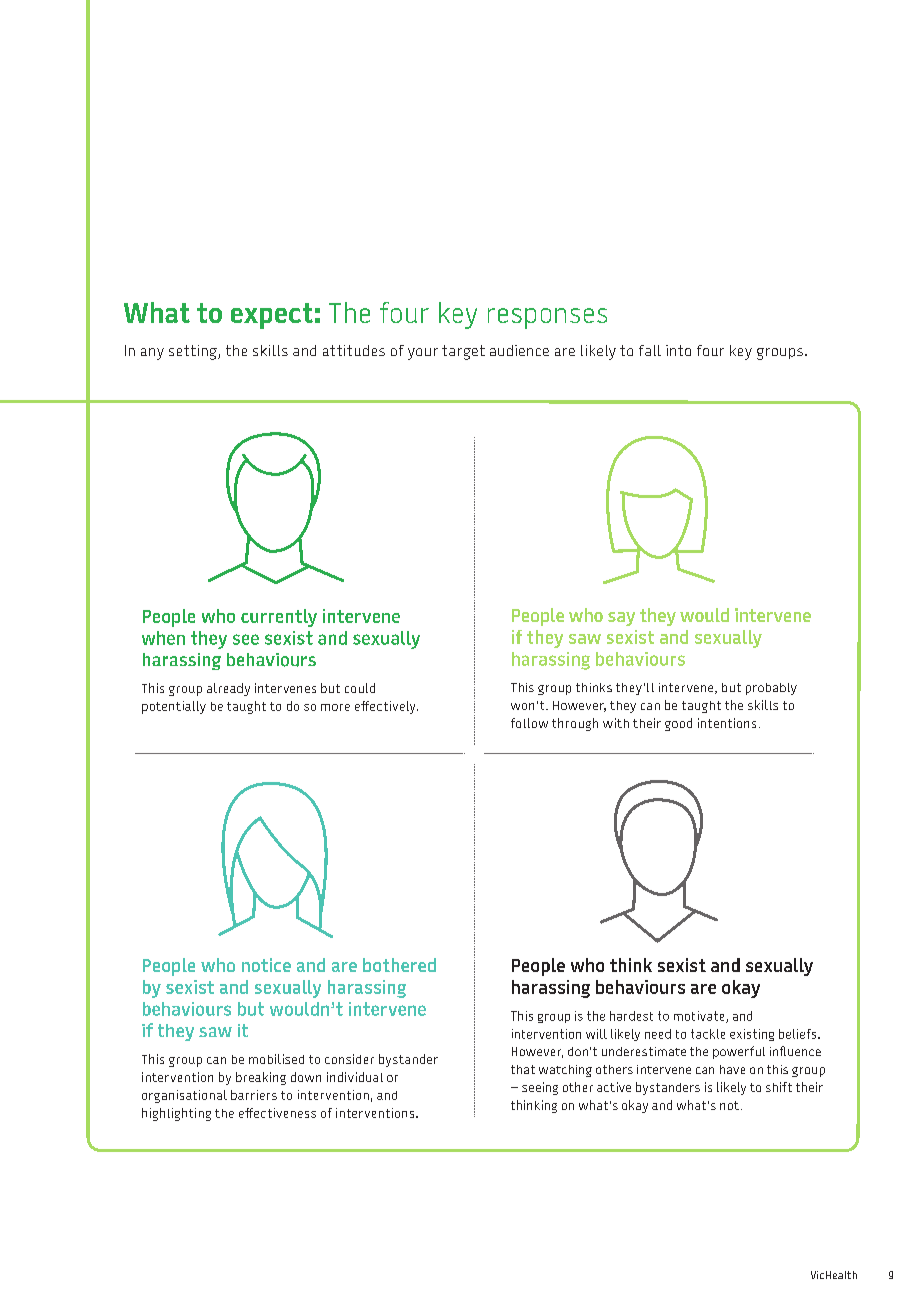 This image has width=924, height=1308. I want to click on target, so click(463, 352).
